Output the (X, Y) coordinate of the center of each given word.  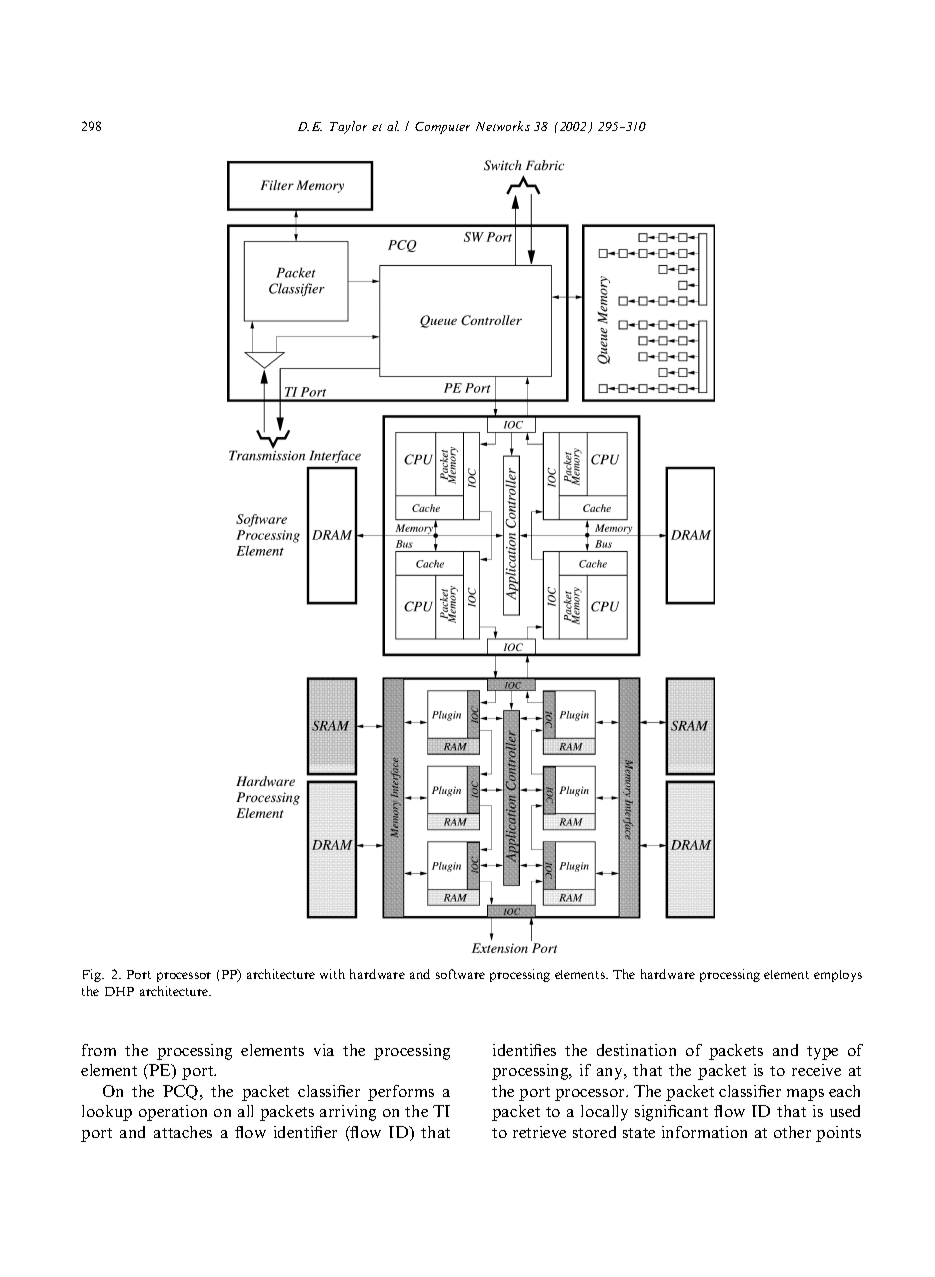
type (822, 1053)
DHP (119, 991)
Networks (503, 126)
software (460, 974)
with (332, 974)
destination (636, 1050)
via (324, 1050)
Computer (442, 128)
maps (805, 1095)
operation (173, 1113)
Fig (93, 975)
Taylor (348, 127)
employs (838, 976)
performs (401, 1093)
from (99, 1050)
